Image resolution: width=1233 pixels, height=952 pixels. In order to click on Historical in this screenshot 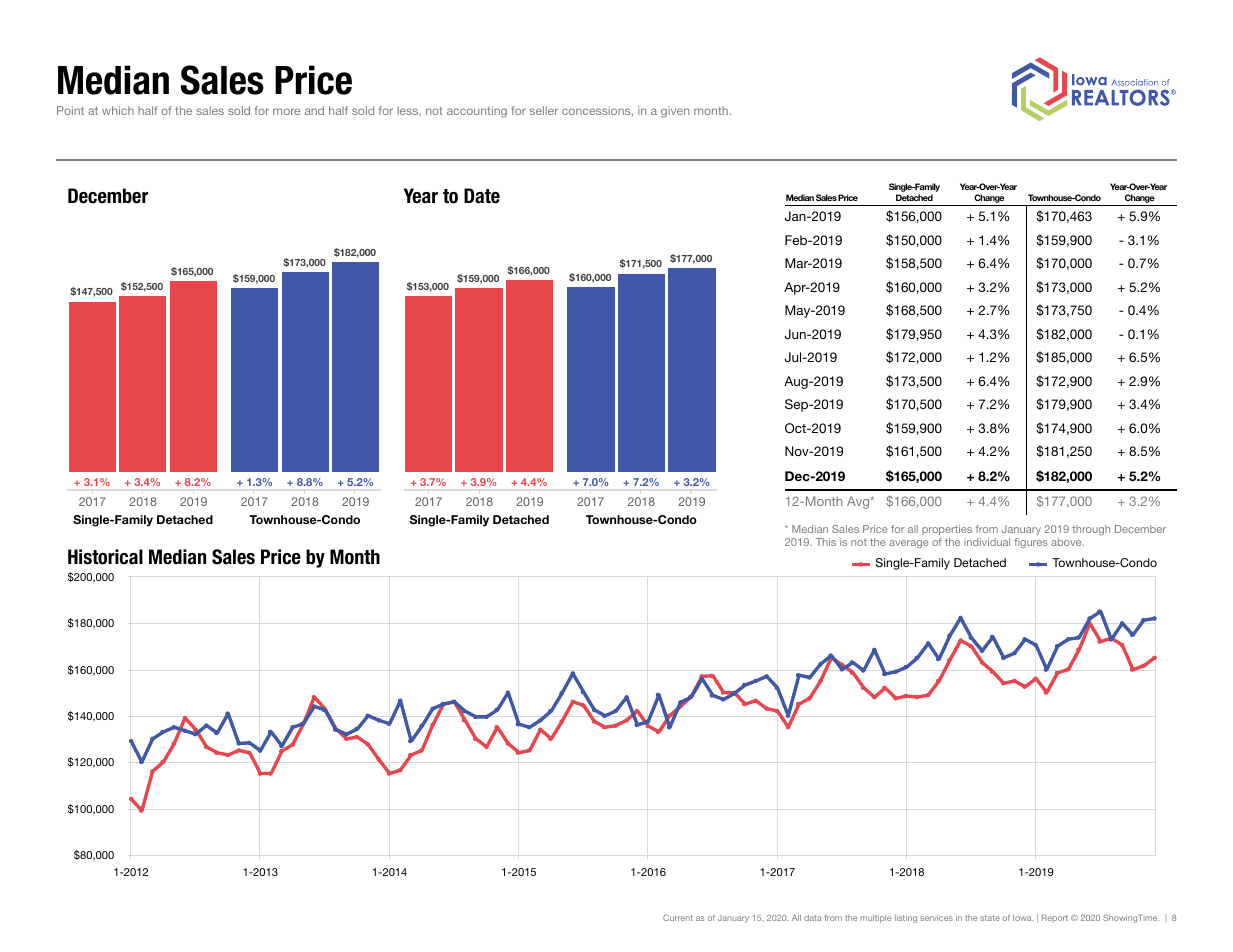, I will do `click(105, 557)`.
